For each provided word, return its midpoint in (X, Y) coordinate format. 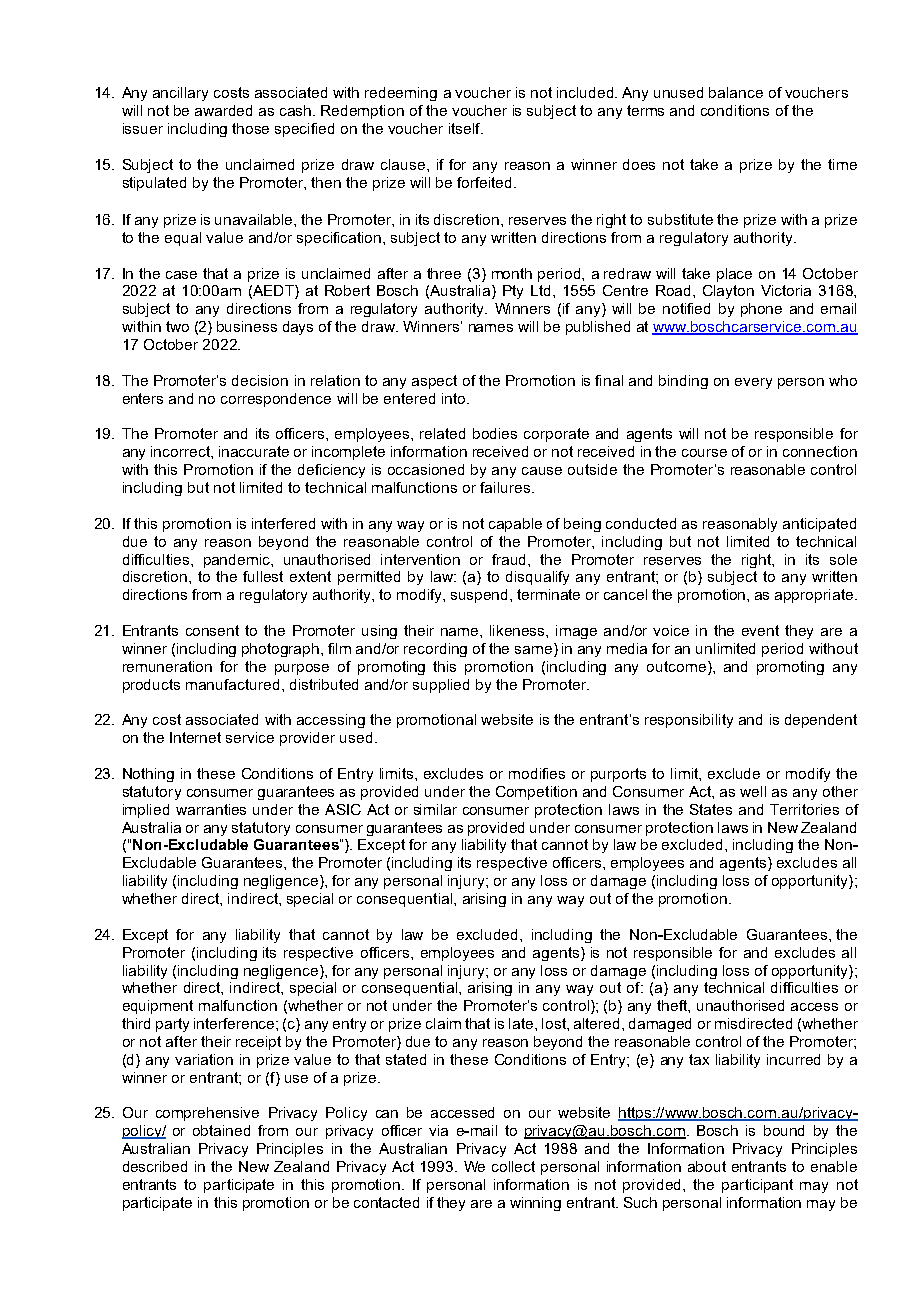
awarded (223, 110)
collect (513, 1166)
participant (757, 1186)
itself (466, 128)
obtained (221, 1130)
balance (736, 92)
